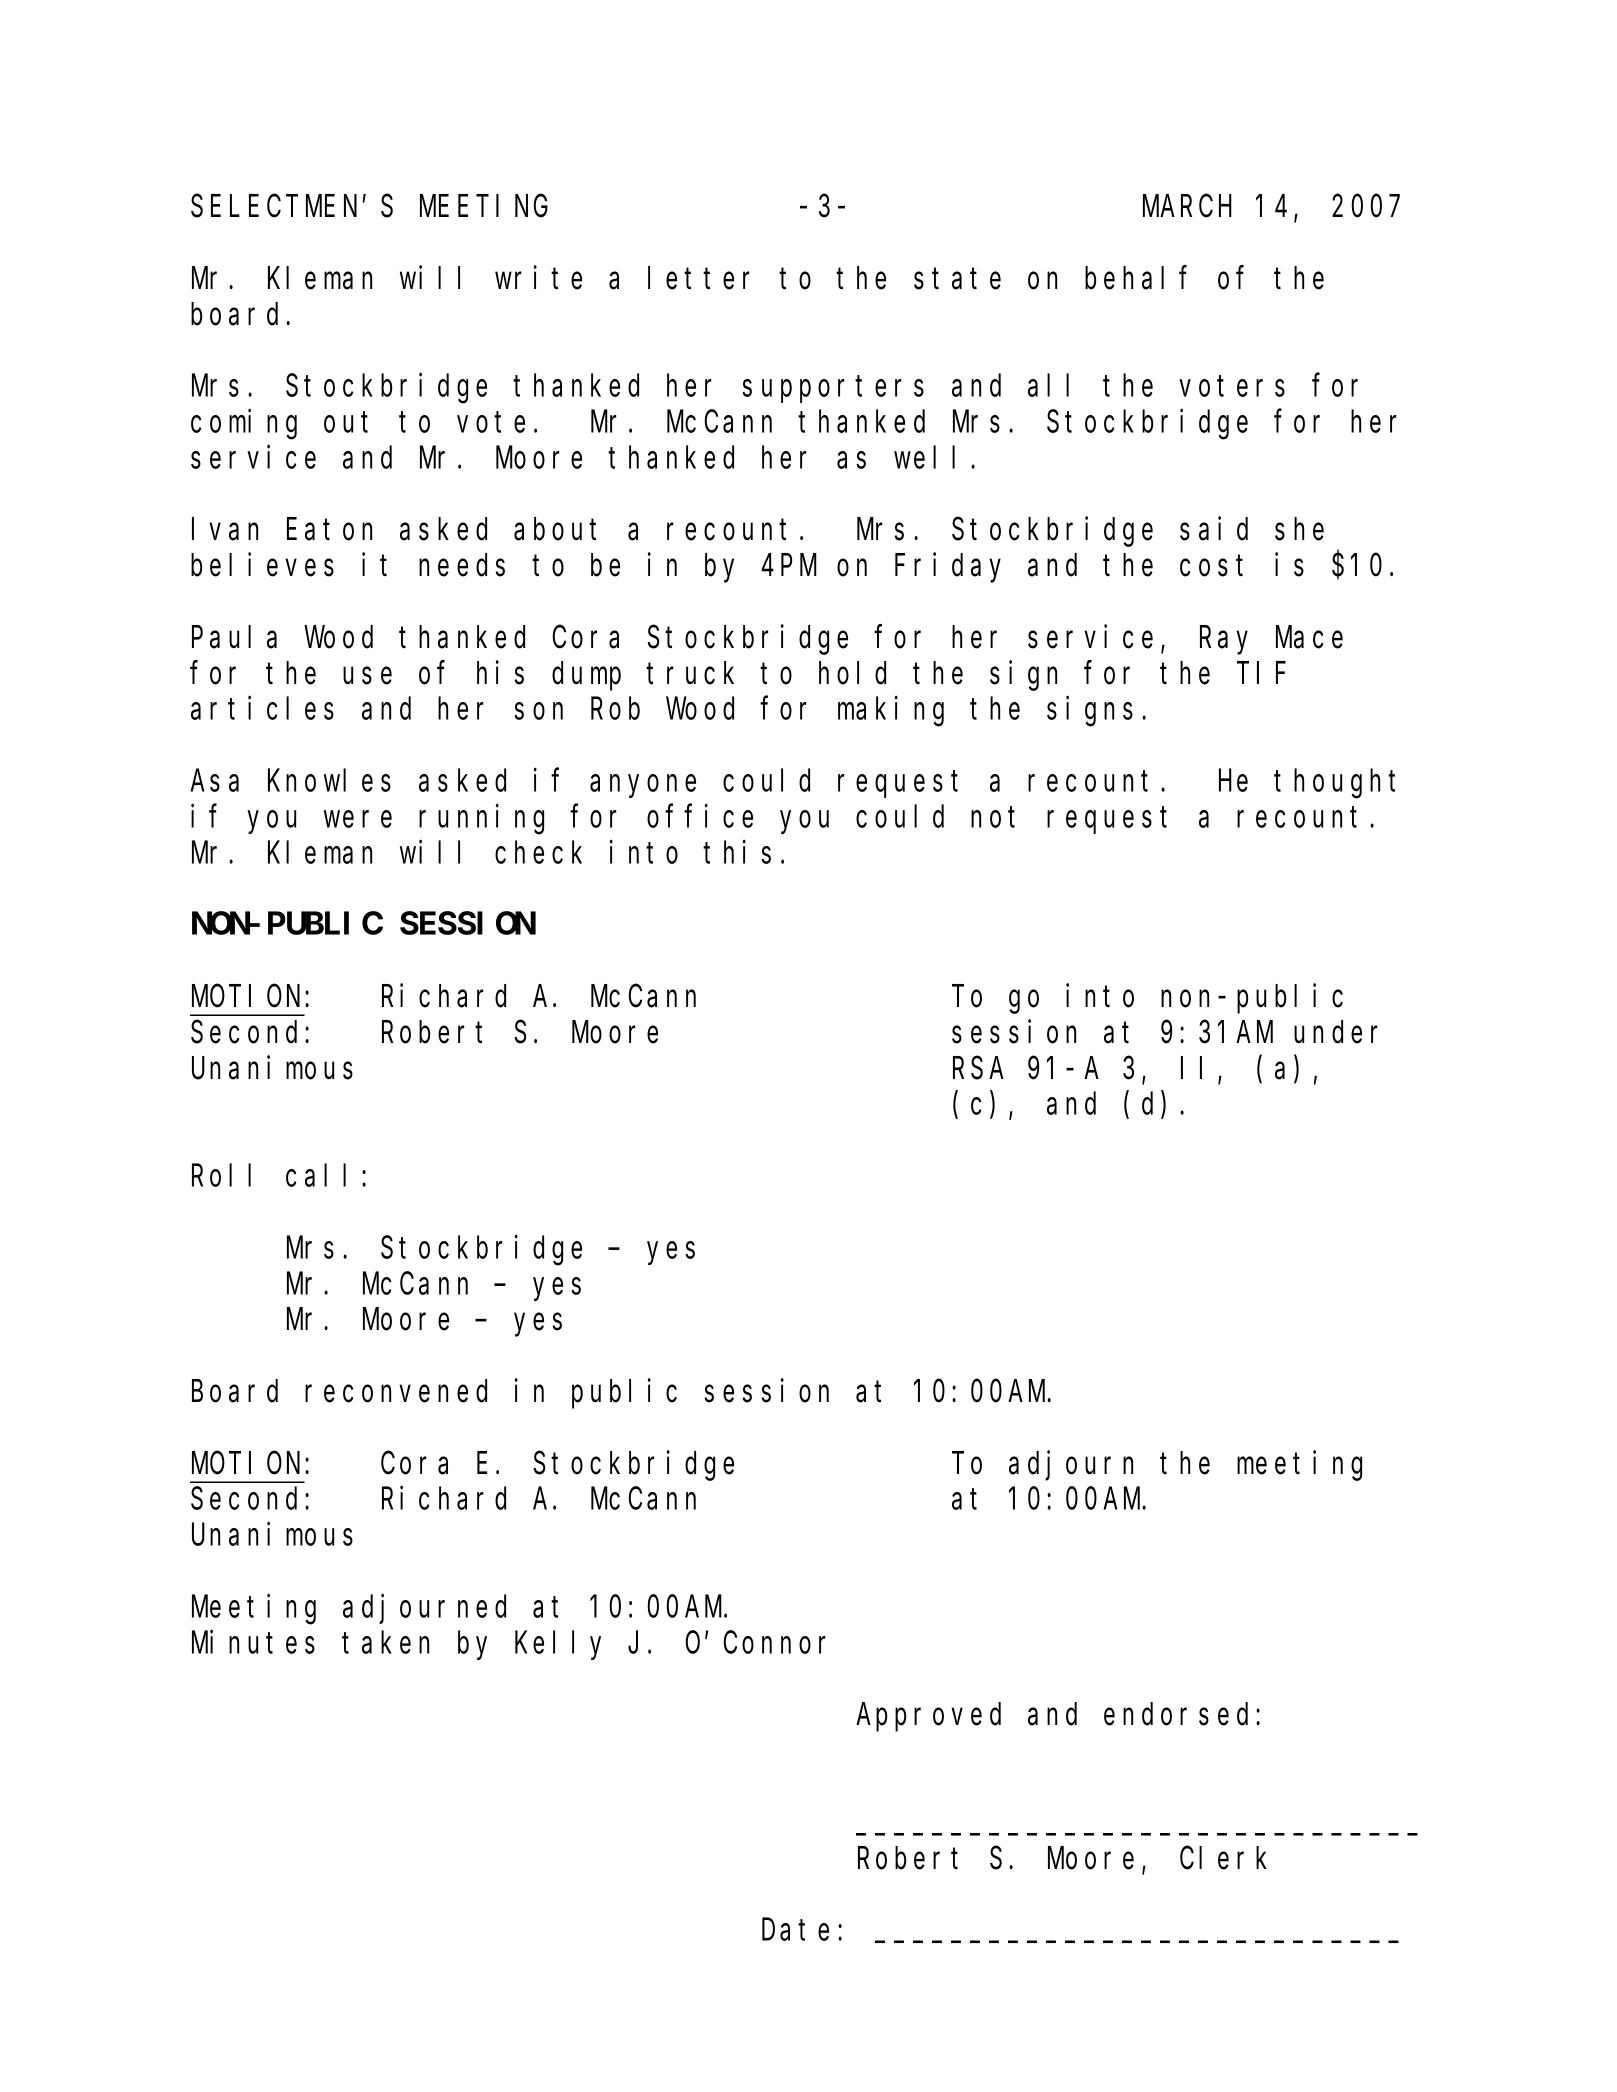 The image size is (1617, 2092). Describe the element at coordinates (586, 676) in the page. I see `dump` at that location.
